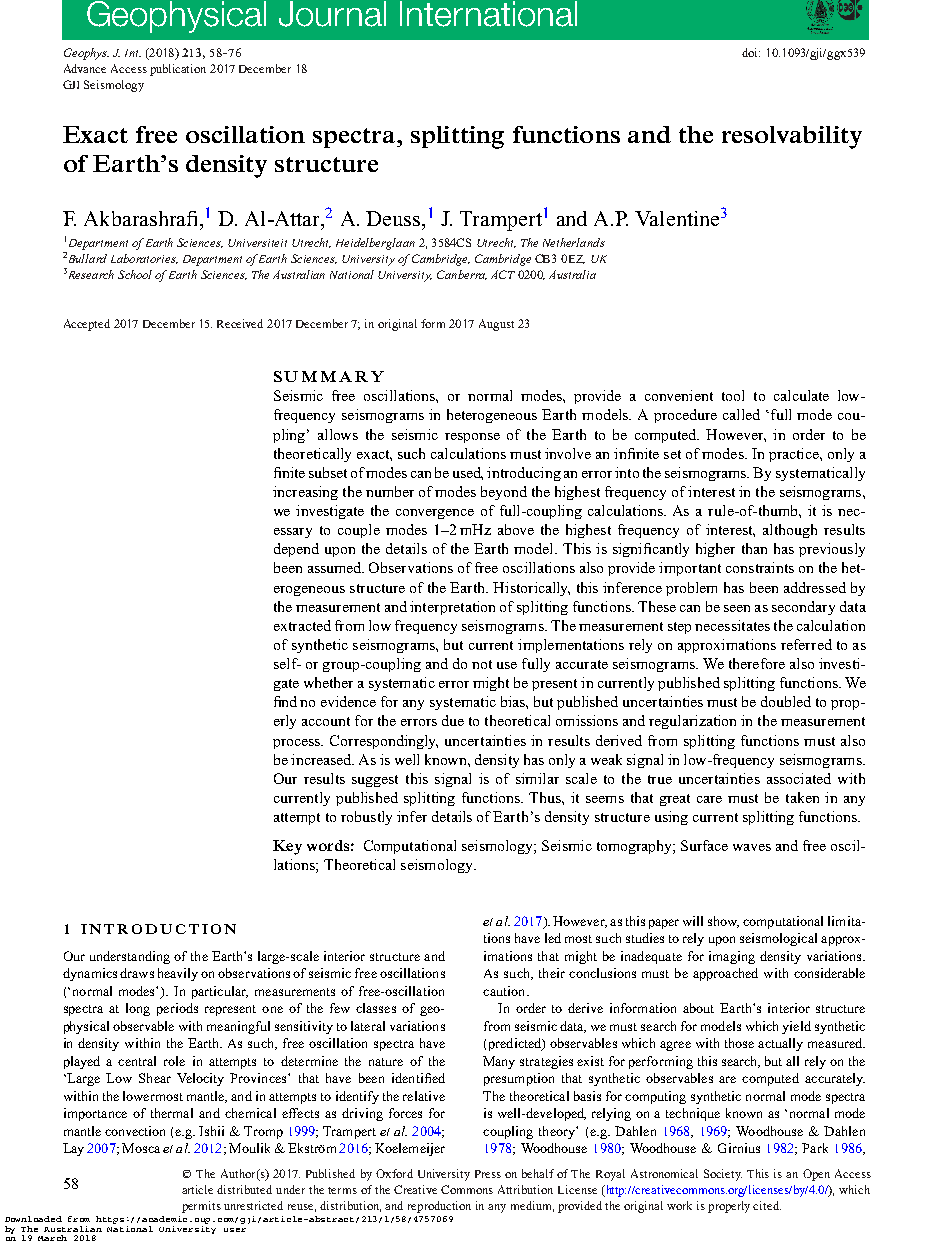 This screenshot has height=1251, width=952. I want to click on Journal, so click(332, 14).
